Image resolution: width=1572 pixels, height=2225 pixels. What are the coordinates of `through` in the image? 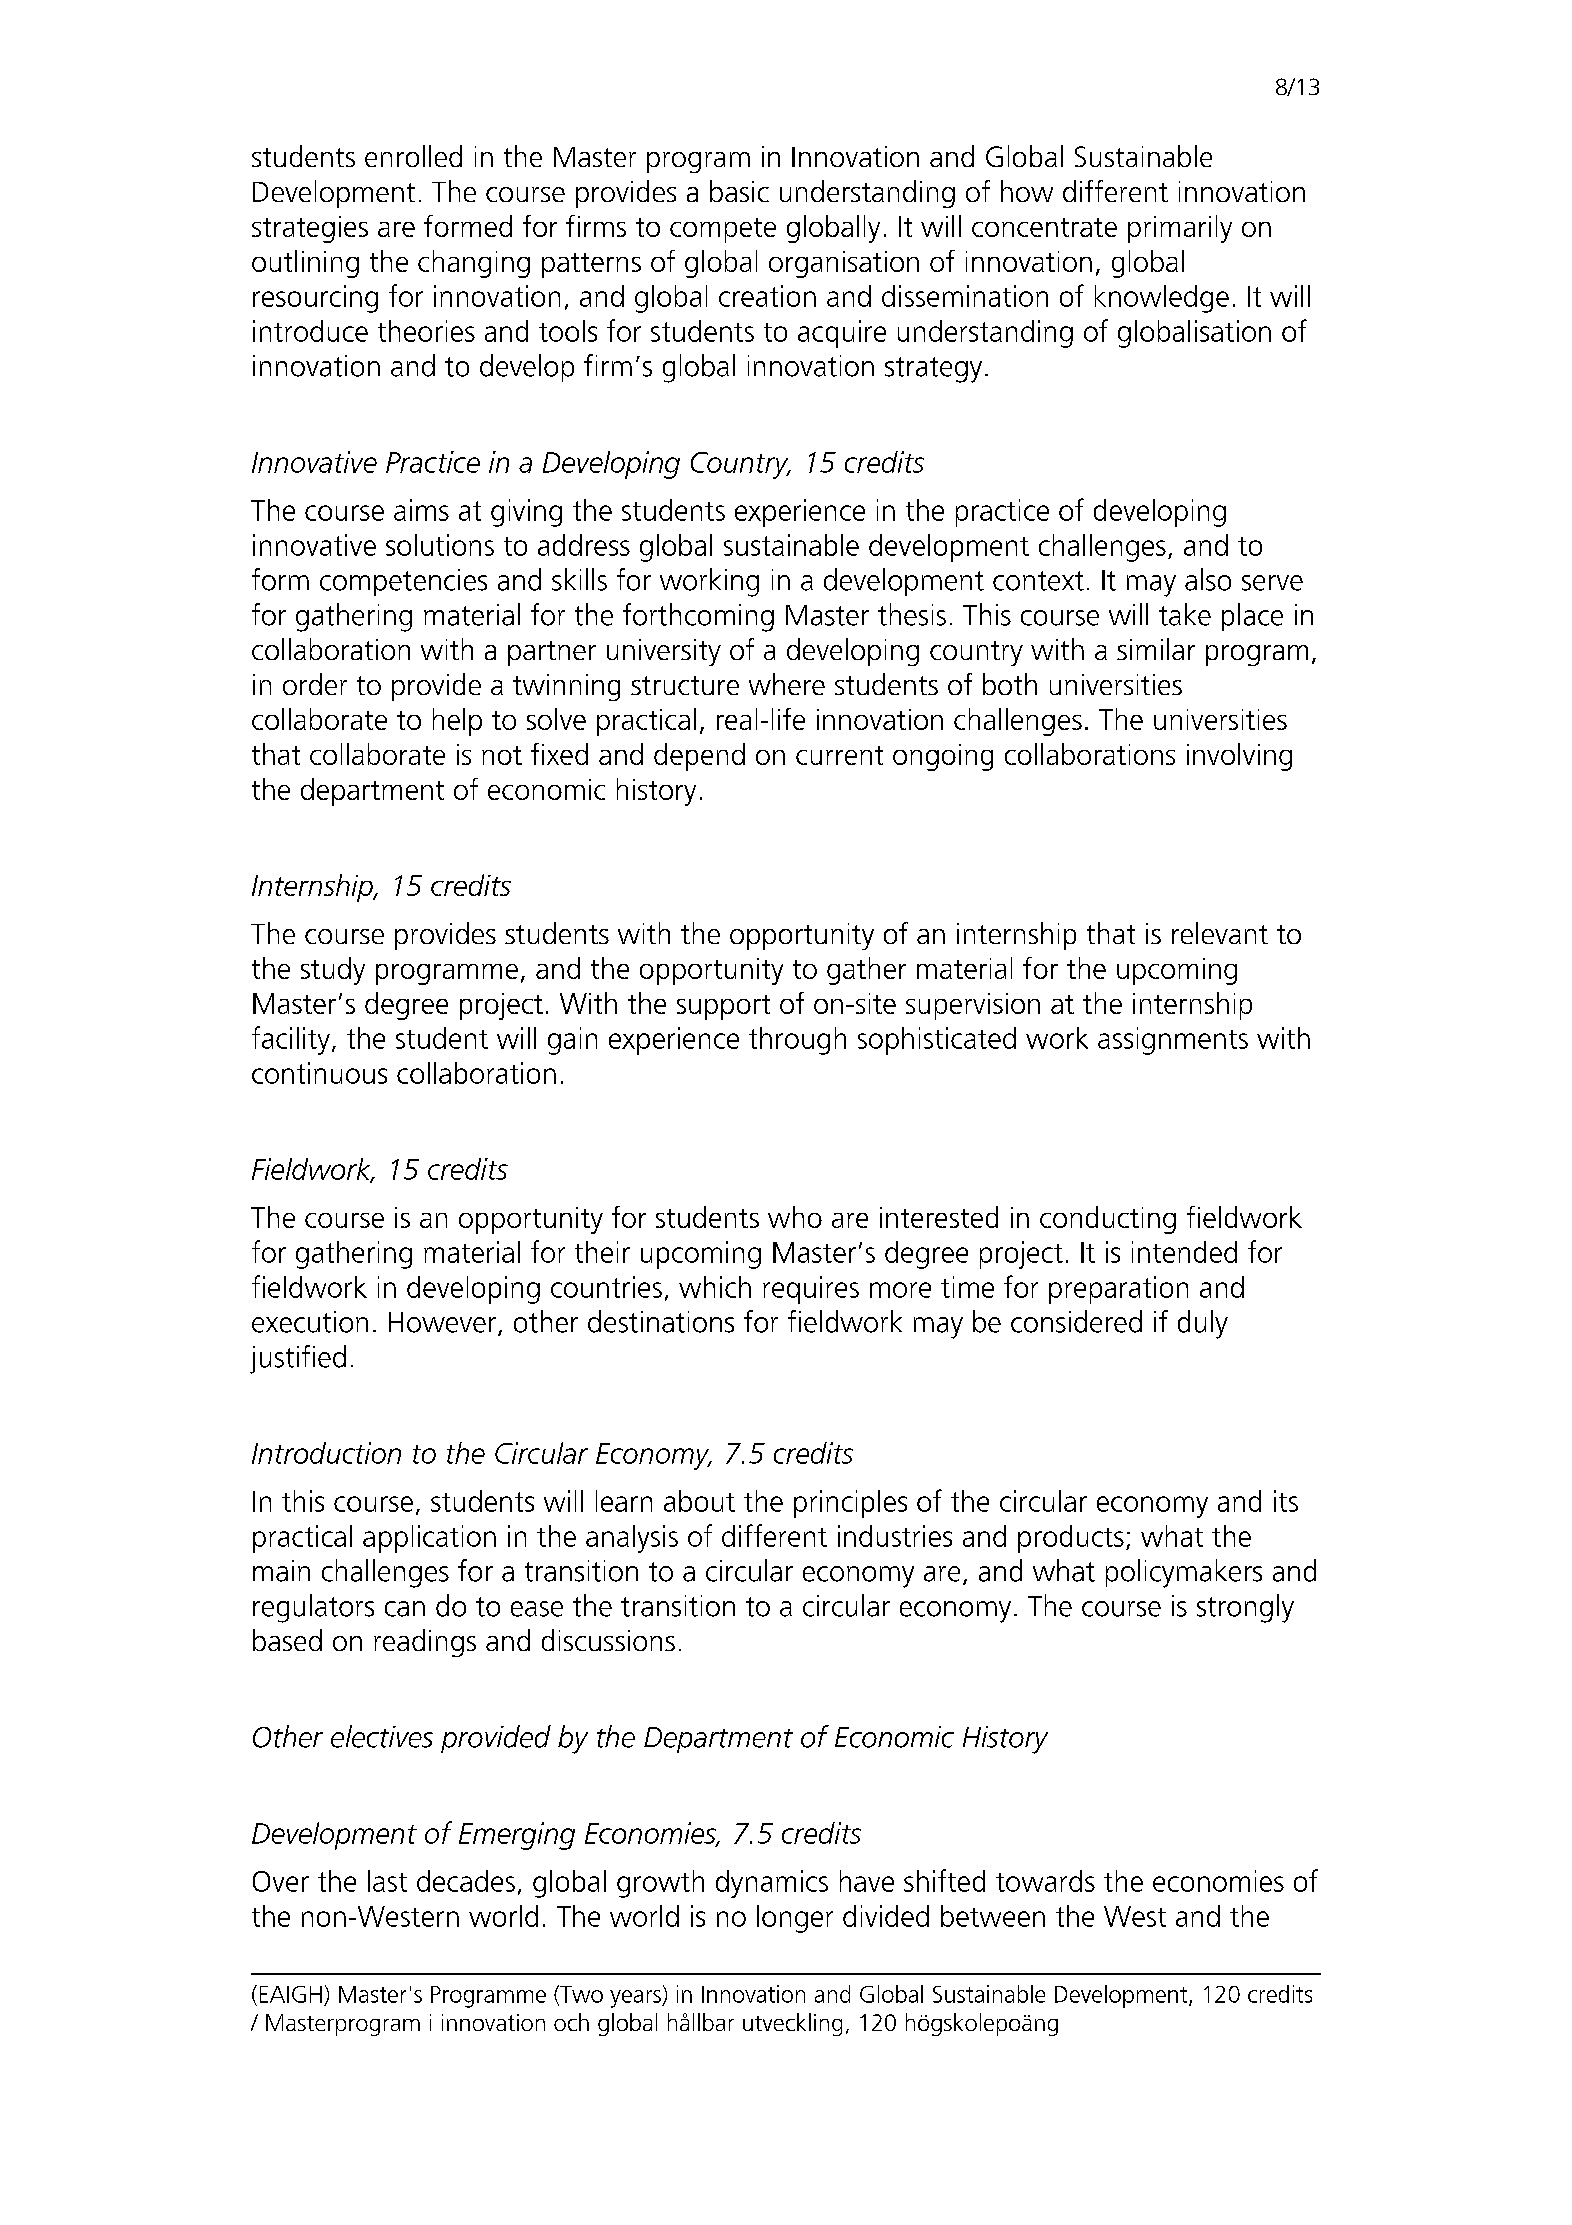 It's located at (797, 1041).
